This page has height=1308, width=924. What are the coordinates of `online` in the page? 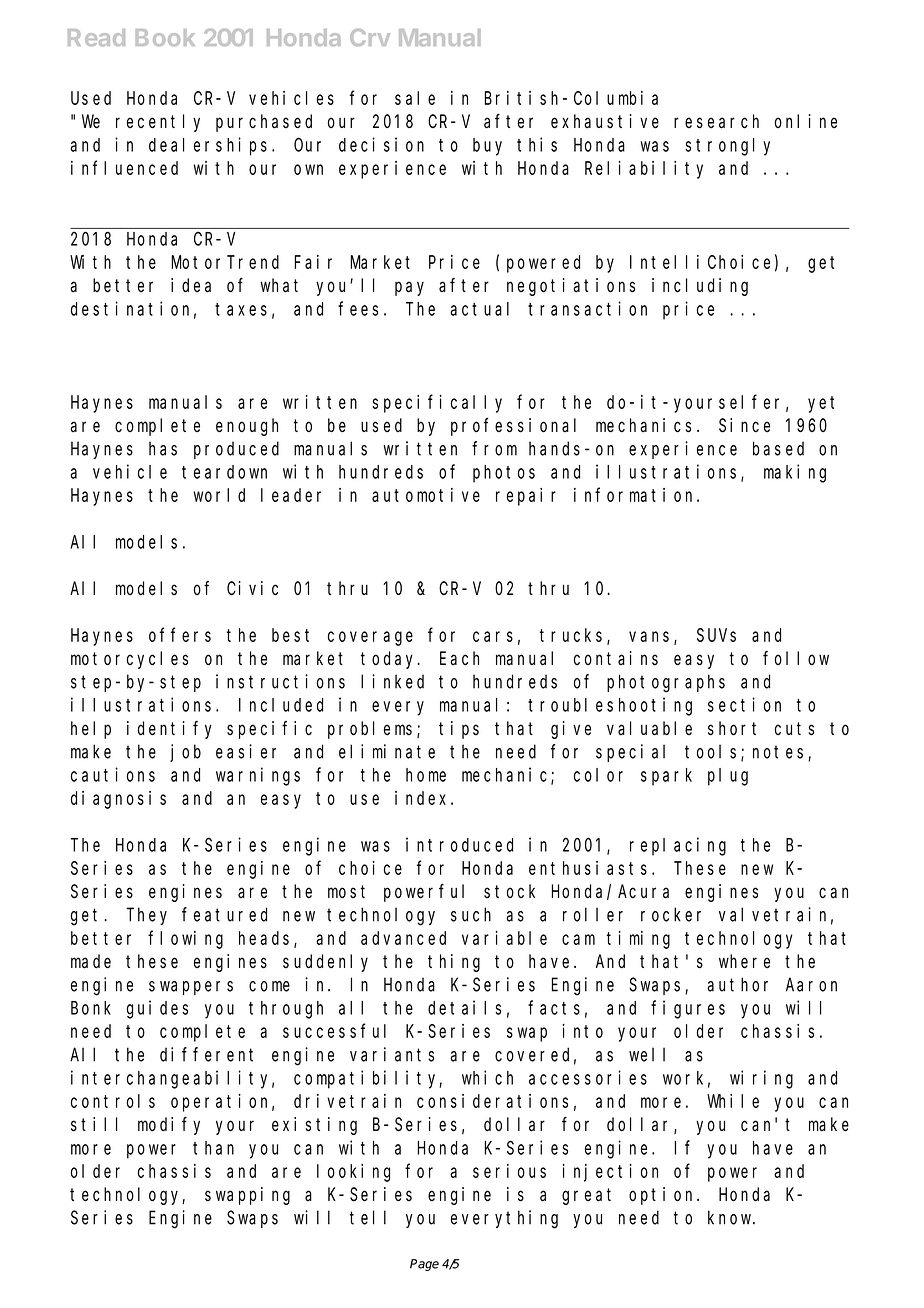 It's located at (806, 121).
